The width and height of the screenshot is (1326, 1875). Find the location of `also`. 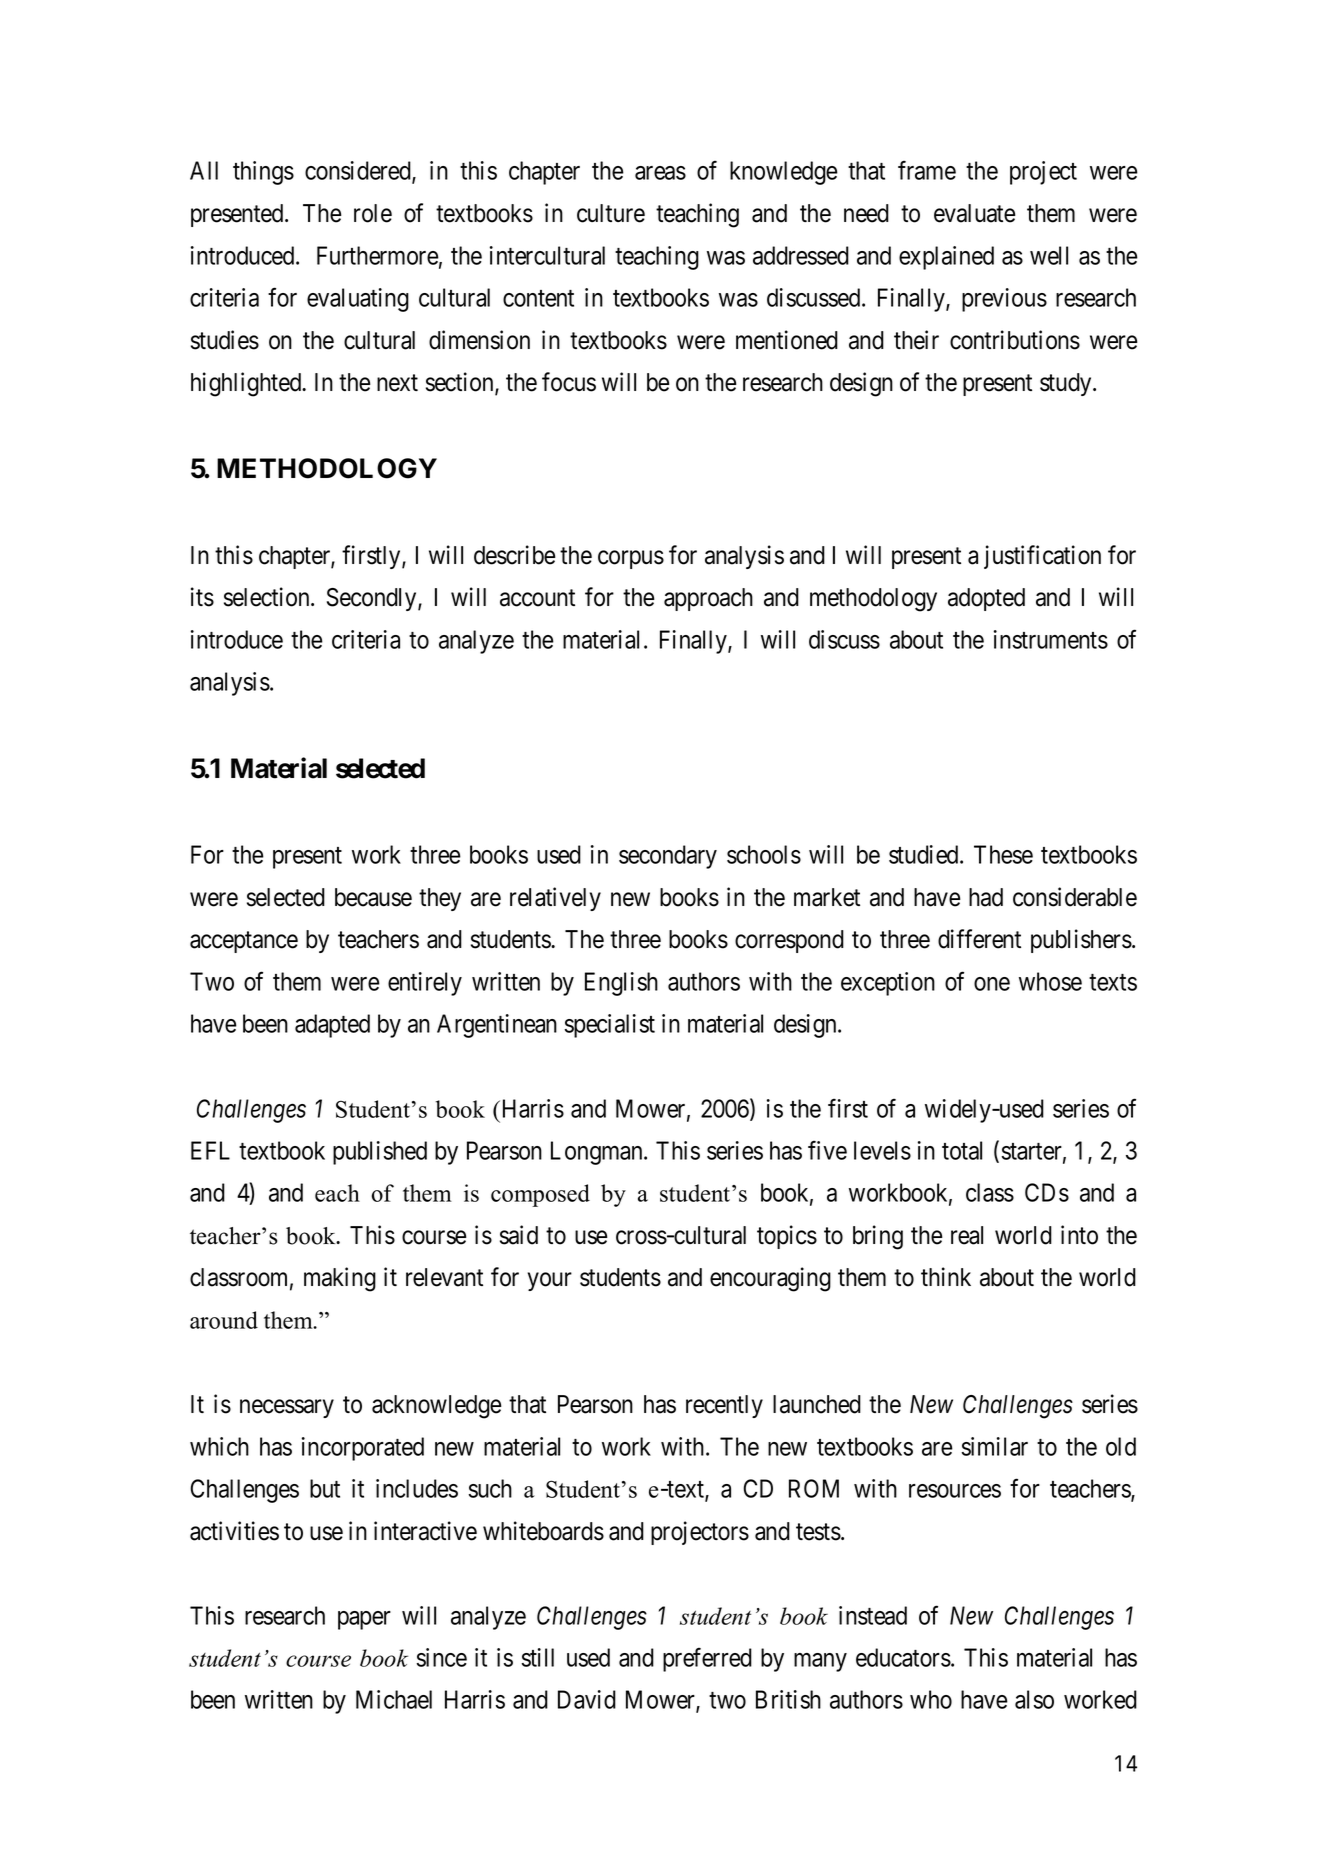

also is located at coordinates (1034, 1699).
